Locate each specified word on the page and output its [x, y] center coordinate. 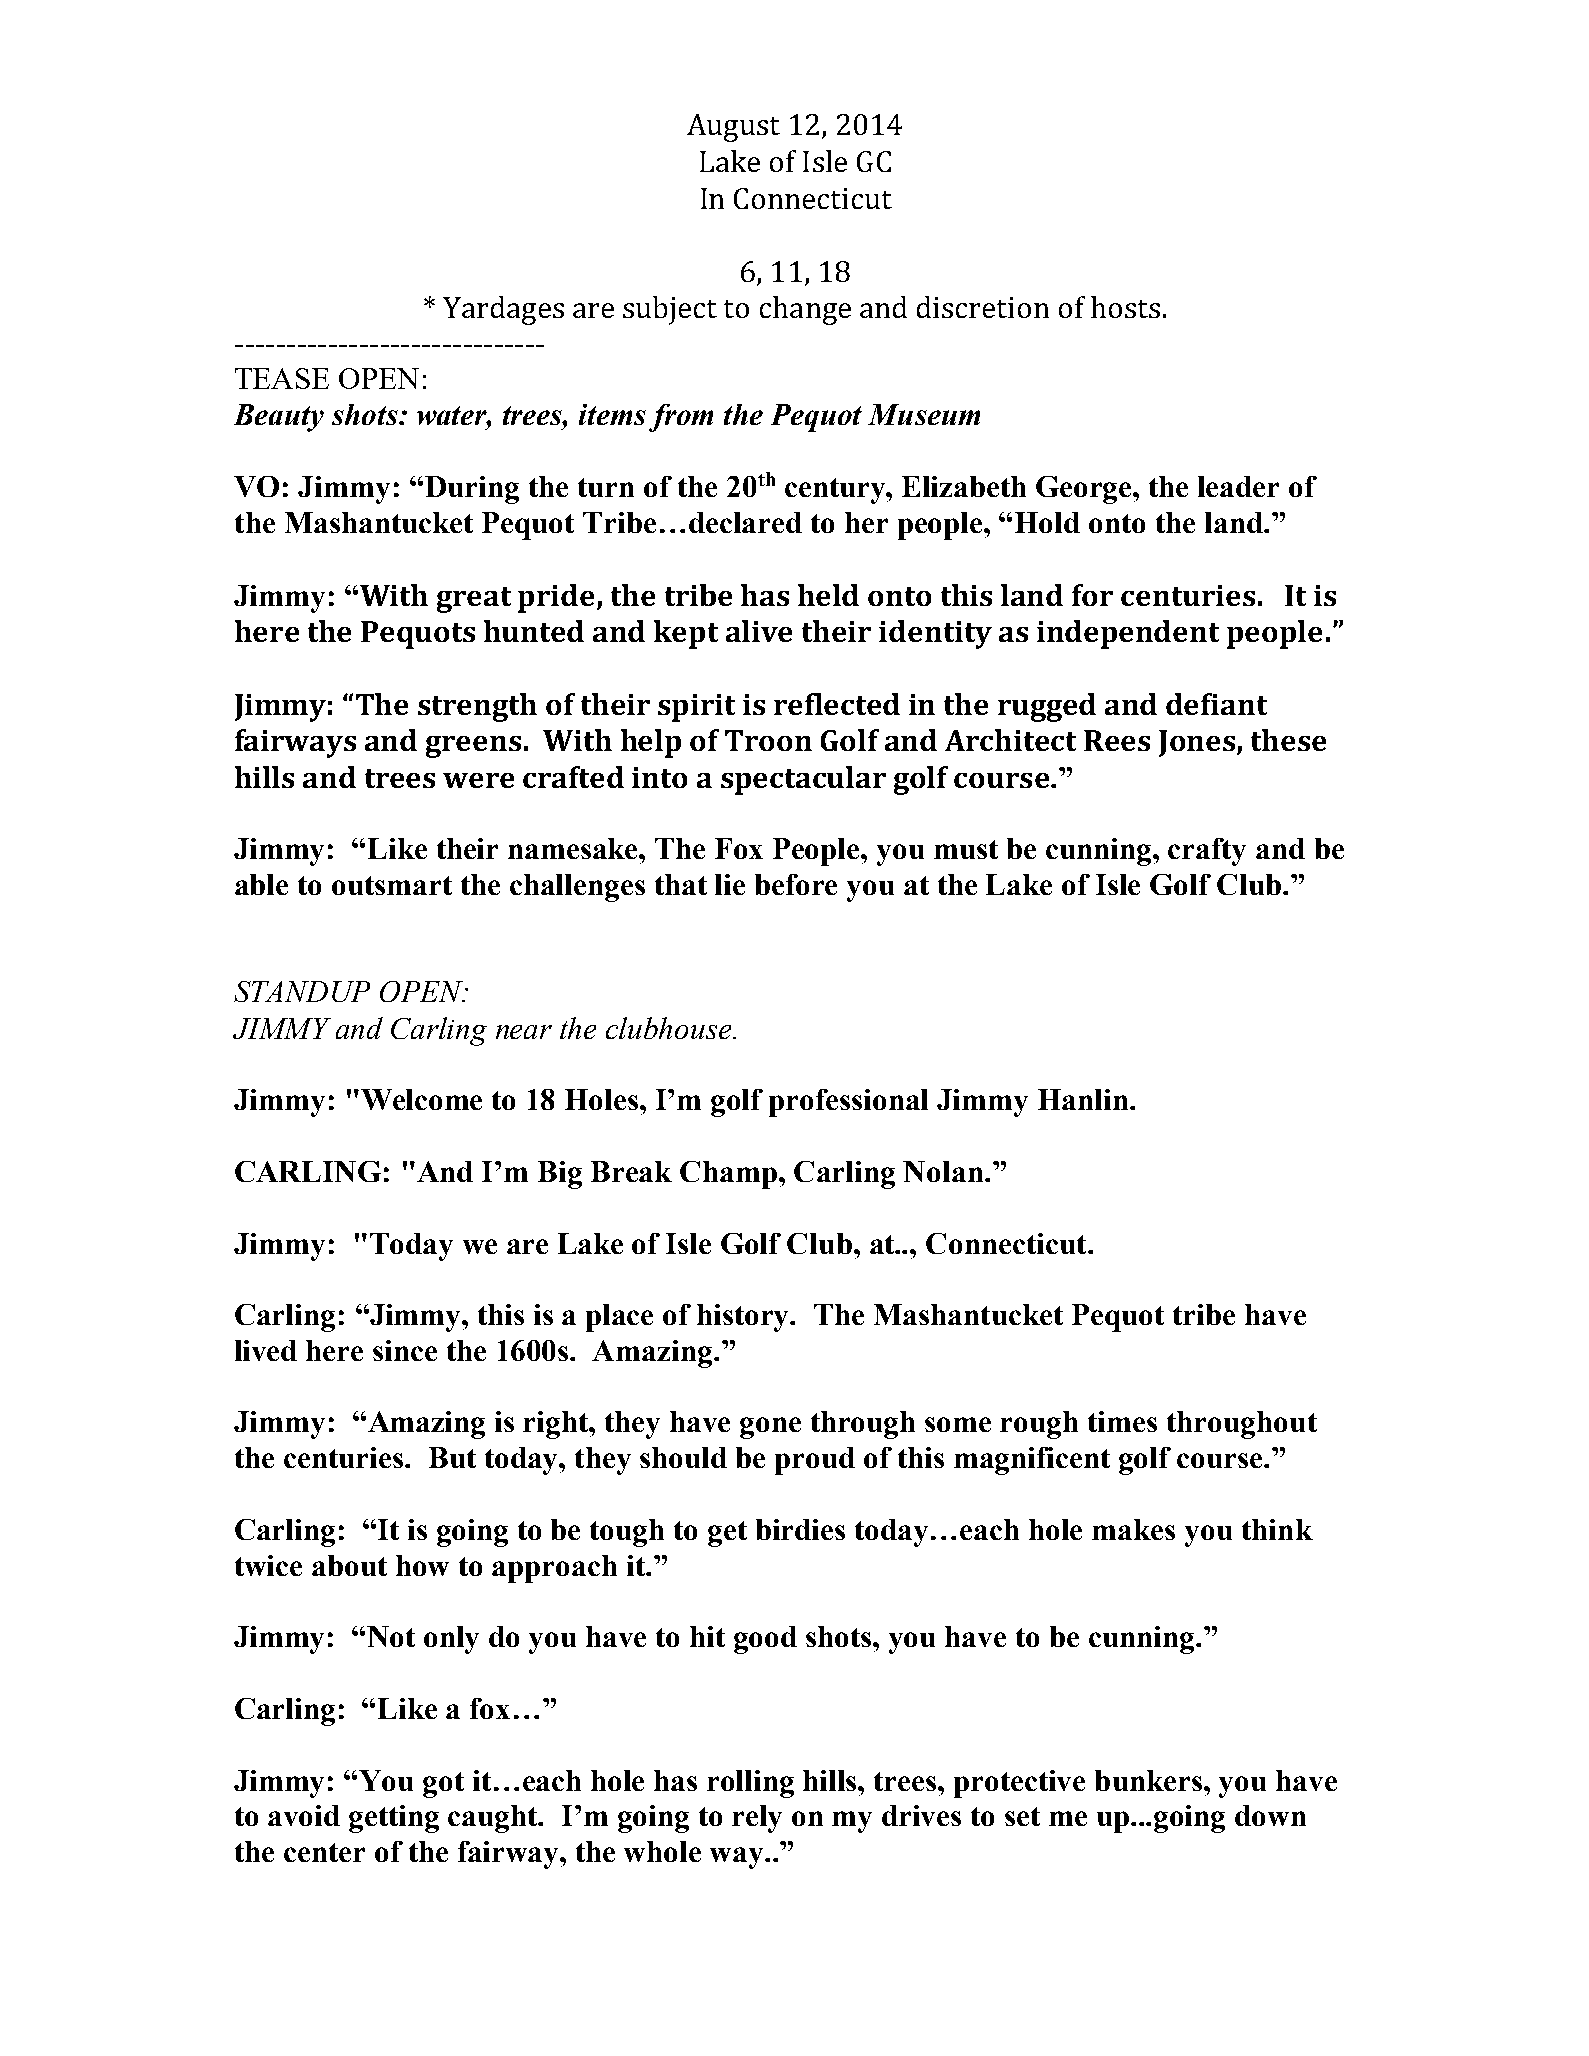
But [452, 1457]
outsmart [392, 885]
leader [1238, 486]
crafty [1207, 852]
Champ [730, 1175]
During [472, 490]
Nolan [943, 1171]
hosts [1125, 307]
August [733, 128]
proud [815, 1461]
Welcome [421, 1099]
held [828, 595]
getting [394, 1819]
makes [1133, 1529]
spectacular [803, 780]
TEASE [282, 378]
